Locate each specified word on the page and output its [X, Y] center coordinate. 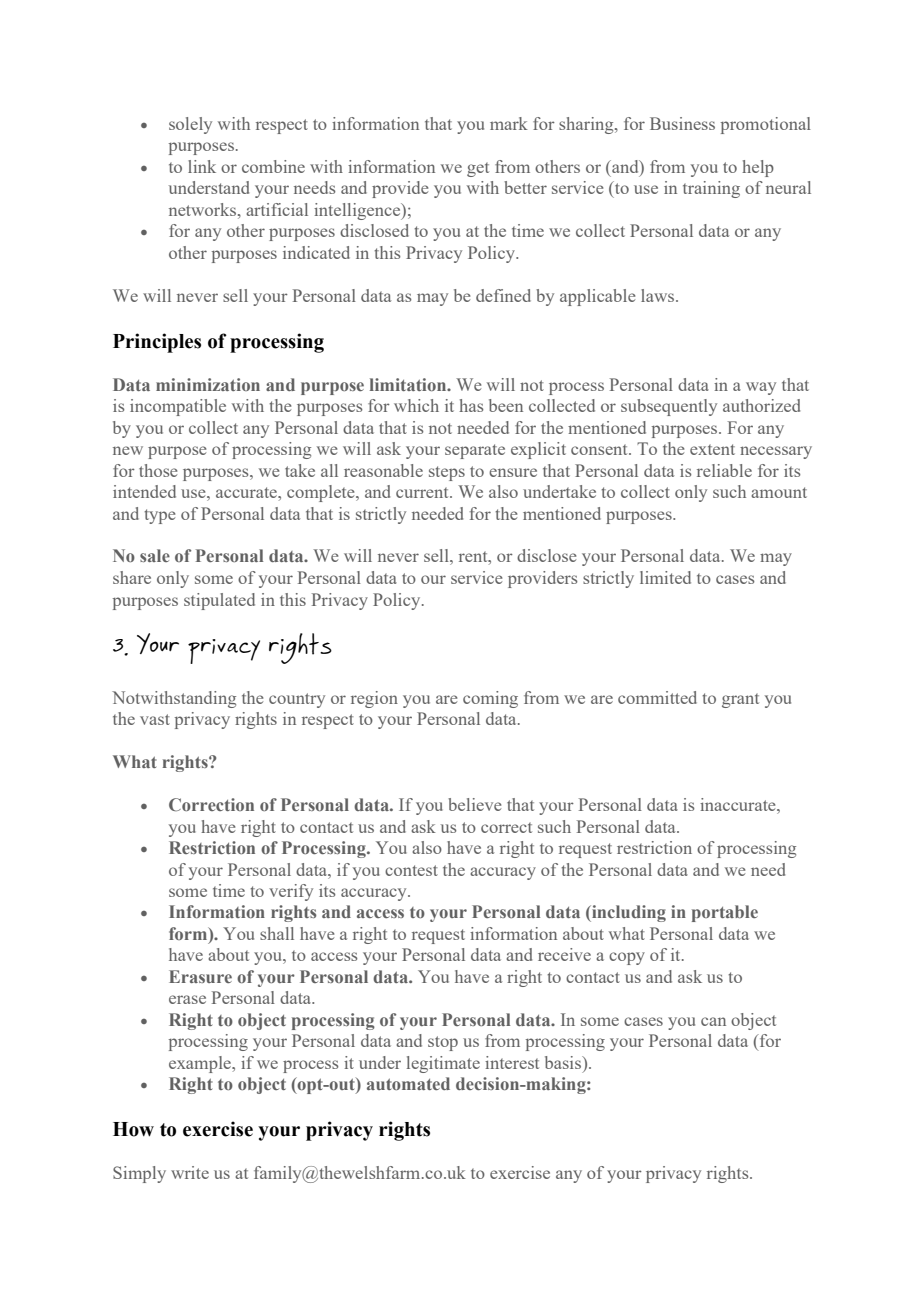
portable [725, 913]
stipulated [219, 601]
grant [740, 700]
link [202, 166]
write [190, 1172]
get [478, 169]
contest [411, 870]
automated [408, 1083]
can [713, 1021]
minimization [208, 384]
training [711, 189]
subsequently [669, 407]
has [471, 405]
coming [490, 699]
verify [291, 892]
